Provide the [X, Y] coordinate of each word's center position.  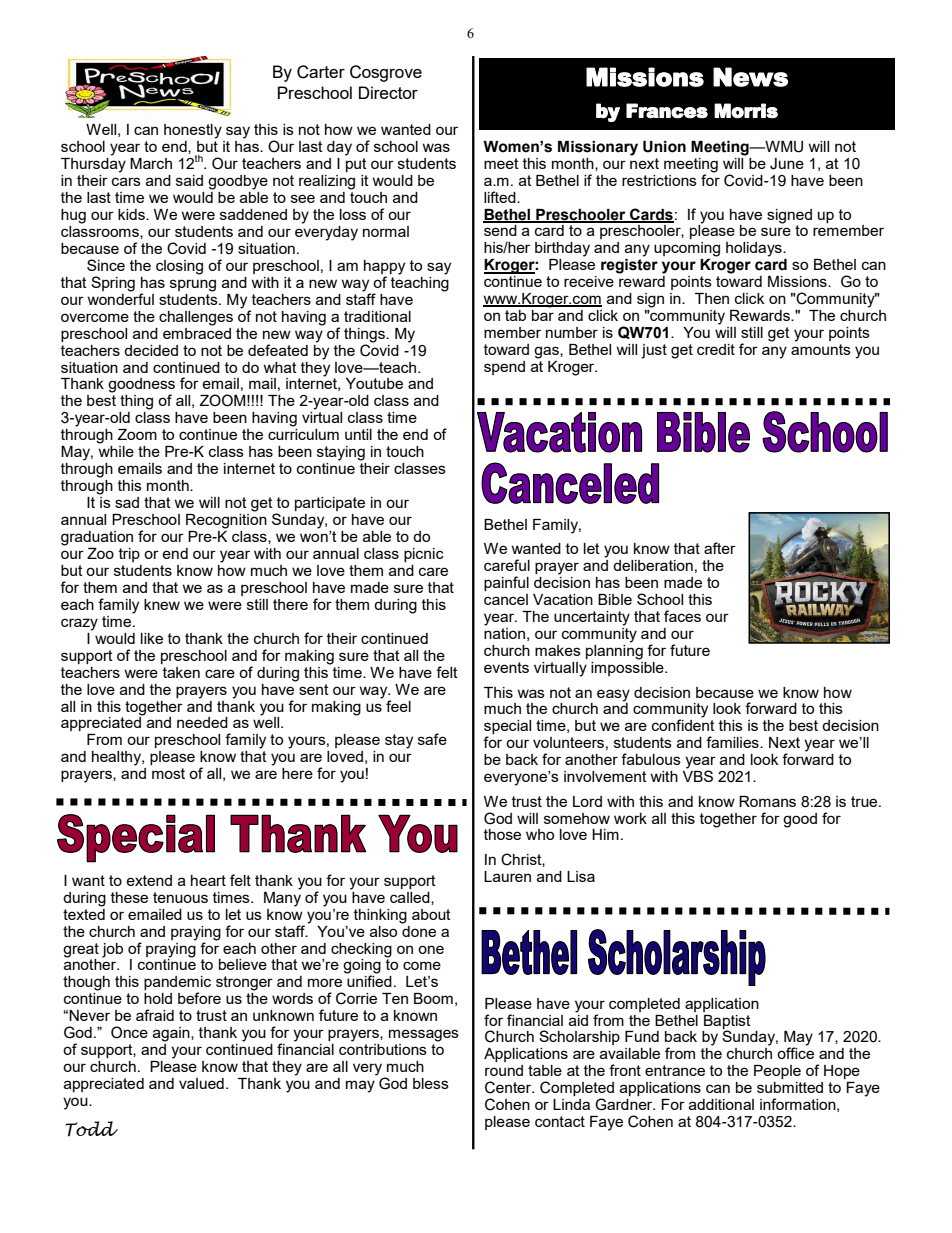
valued [201, 1083]
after [720, 548]
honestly [193, 131]
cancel [506, 599]
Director [388, 92]
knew [162, 604]
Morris [746, 111]
